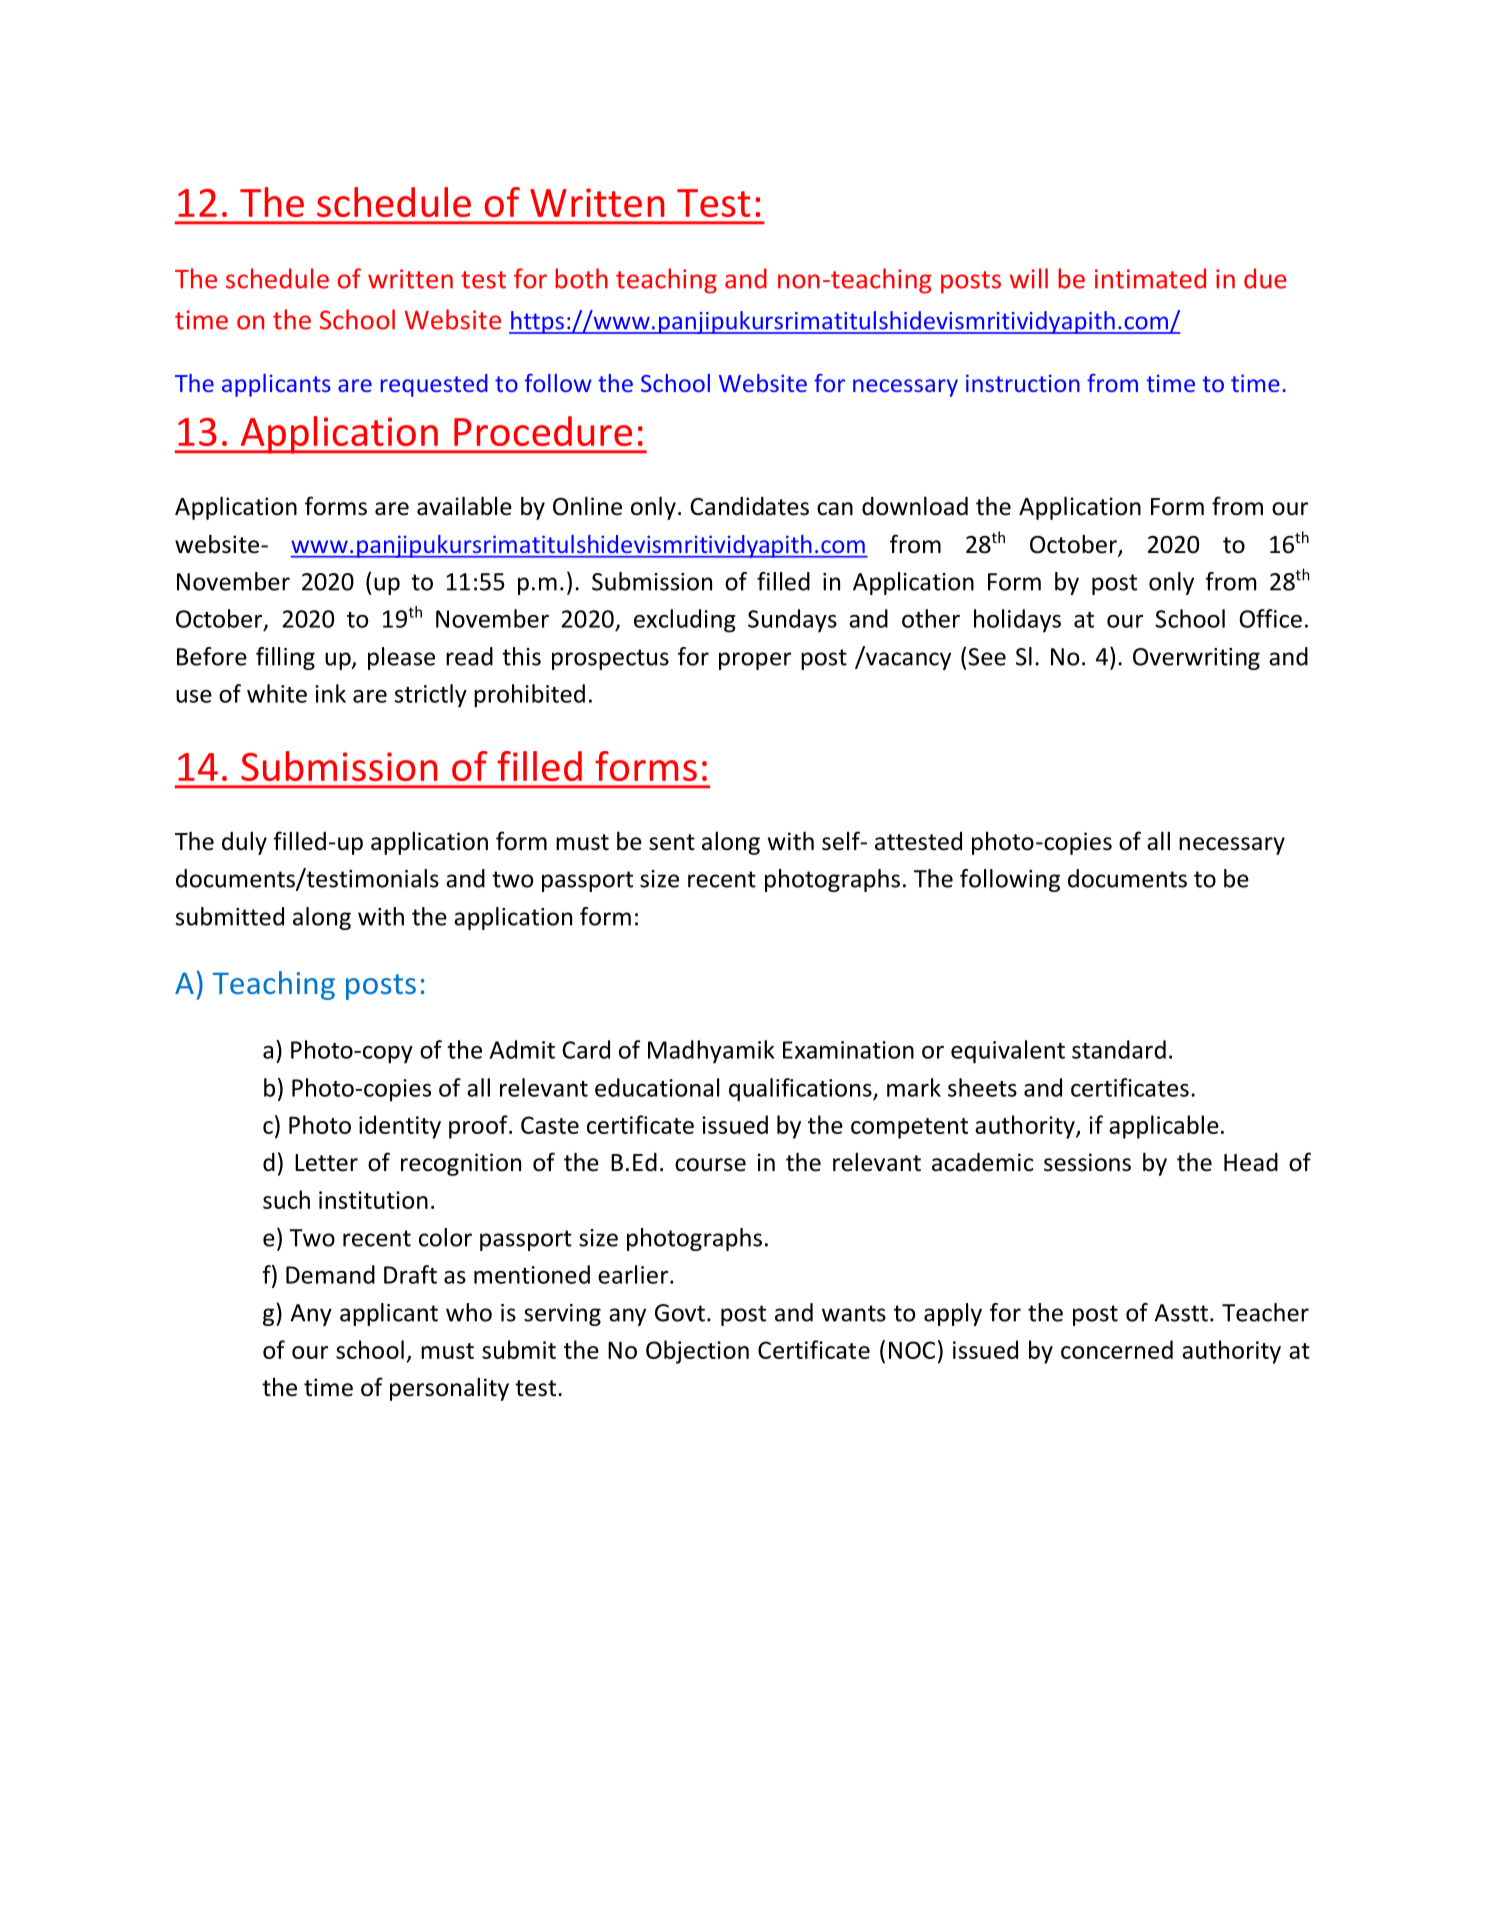  What do you see at coordinates (697, 1352) in the document?
I see `Objection` at bounding box center [697, 1352].
